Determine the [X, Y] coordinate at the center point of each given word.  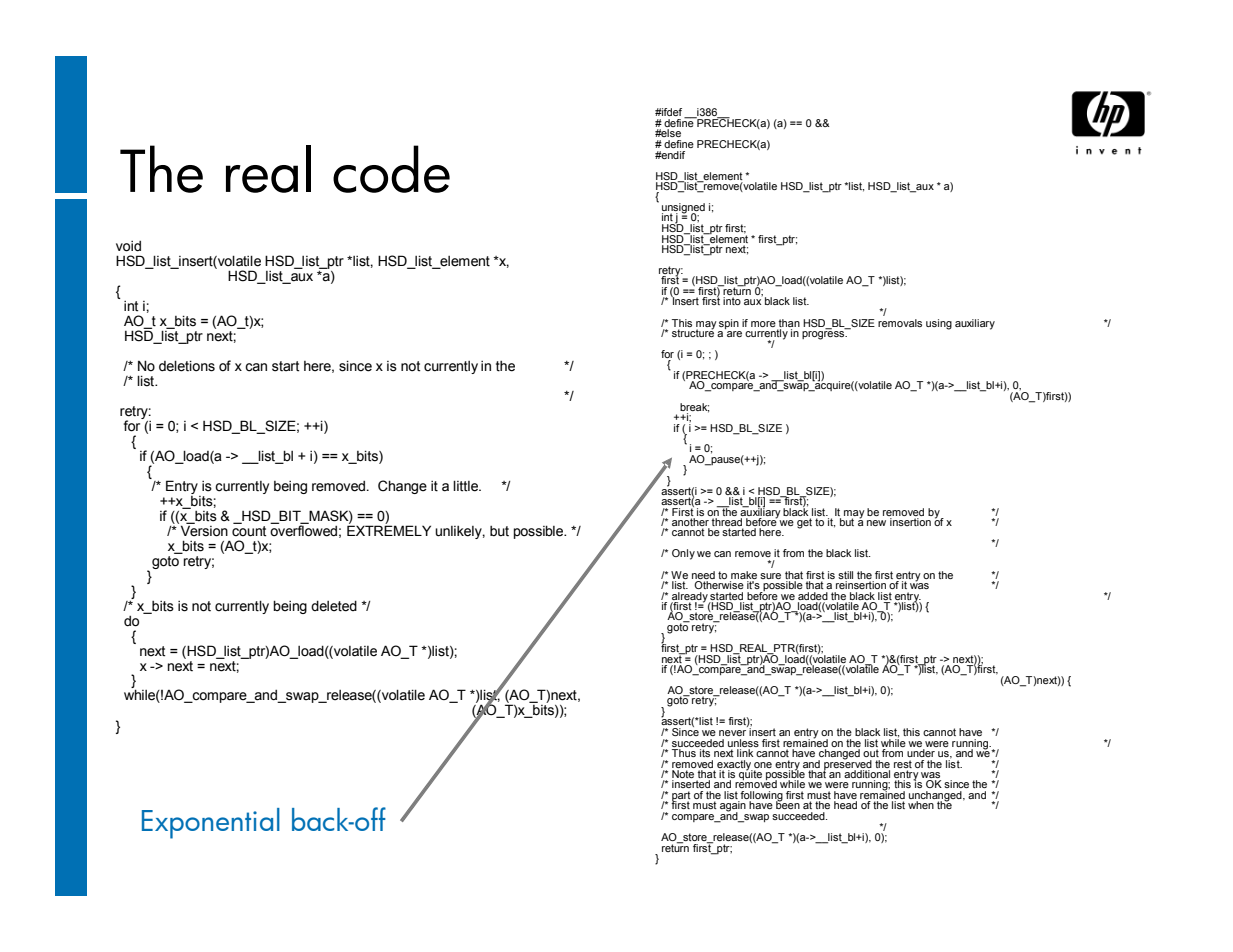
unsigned [683, 209]
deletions [187, 366]
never [732, 733]
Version [203, 530]
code [391, 169]
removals [900, 323]
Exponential [211, 823]
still [845, 575]
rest [903, 764]
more [763, 324]
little [467, 486]
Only [683, 554]
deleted [334, 606]
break [694, 408]
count [249, 530]
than [789, 323]
